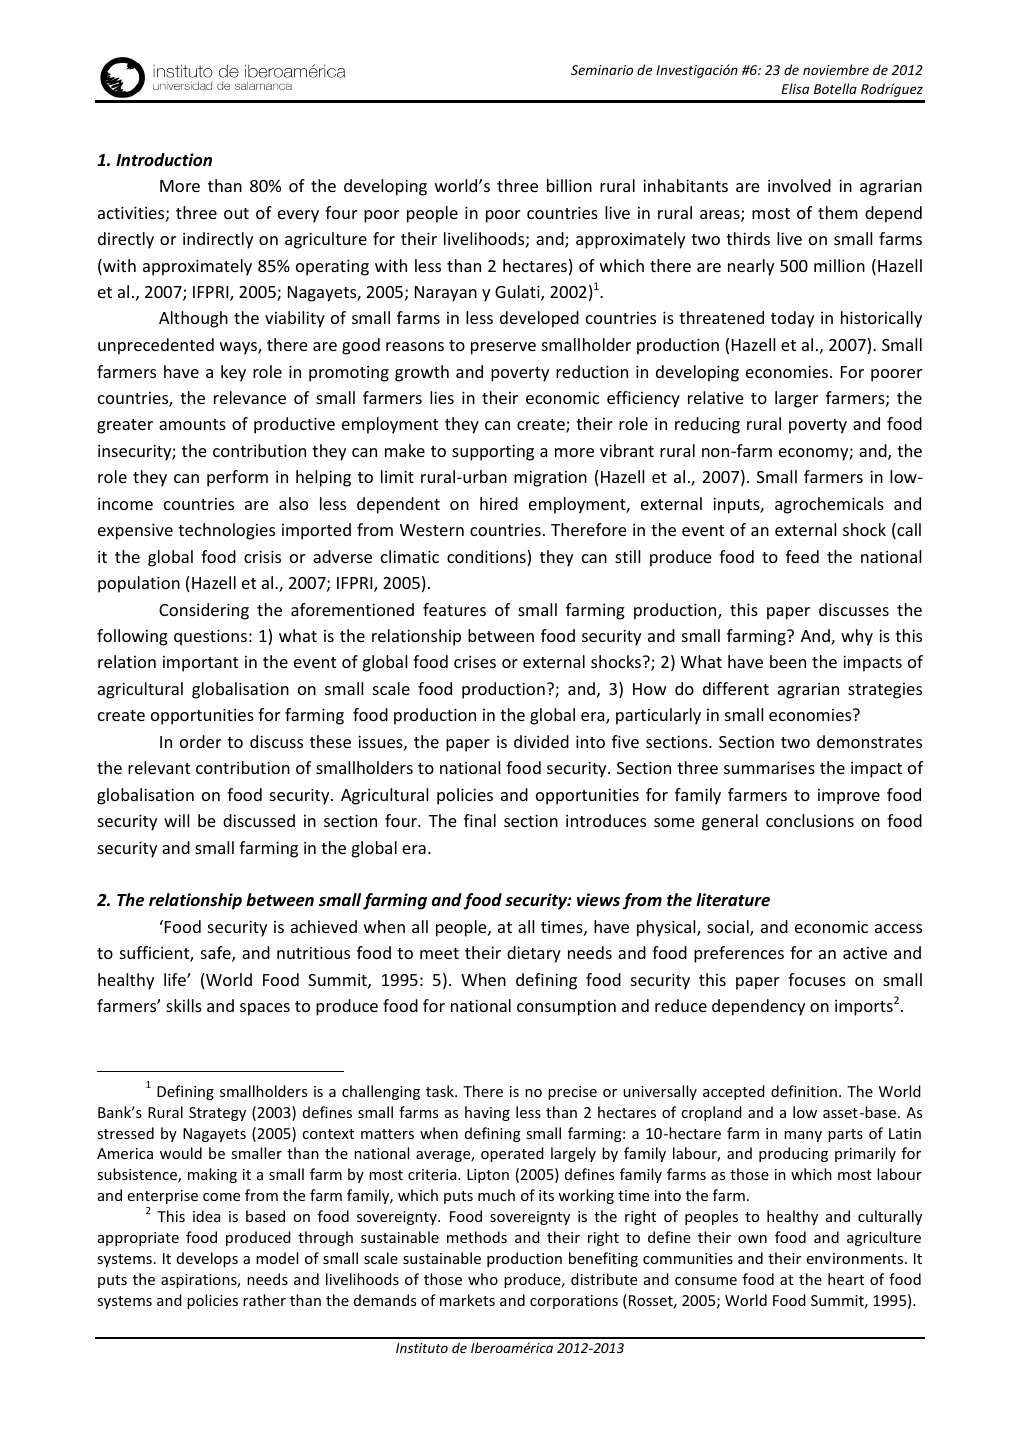 The image size is (1020, 1442). What do you see at coordinates (467, 1300) in the document?
I see `markets` at bounding box center [467, 1300].
